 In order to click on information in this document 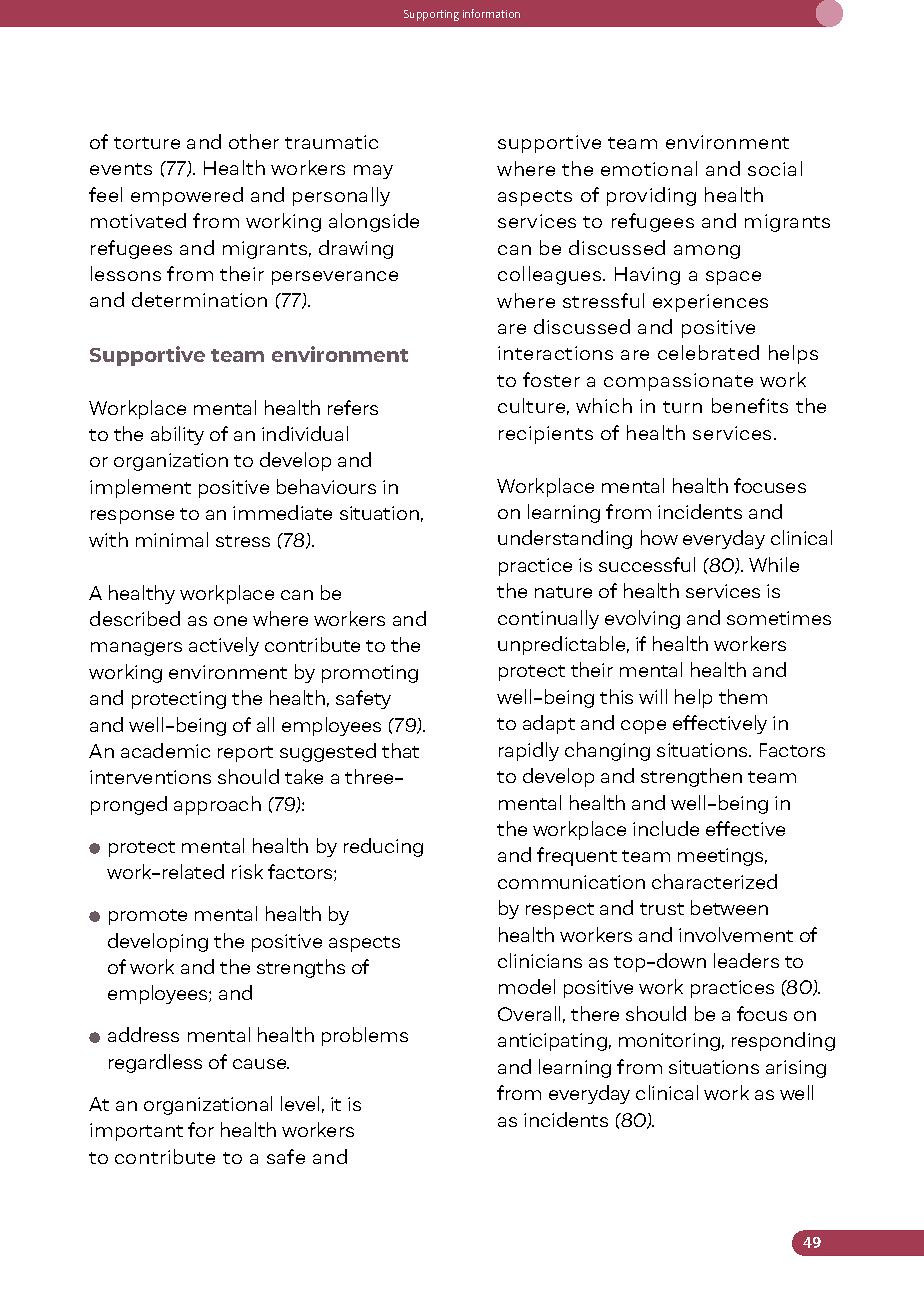, I will do `click(491, 13)`.
